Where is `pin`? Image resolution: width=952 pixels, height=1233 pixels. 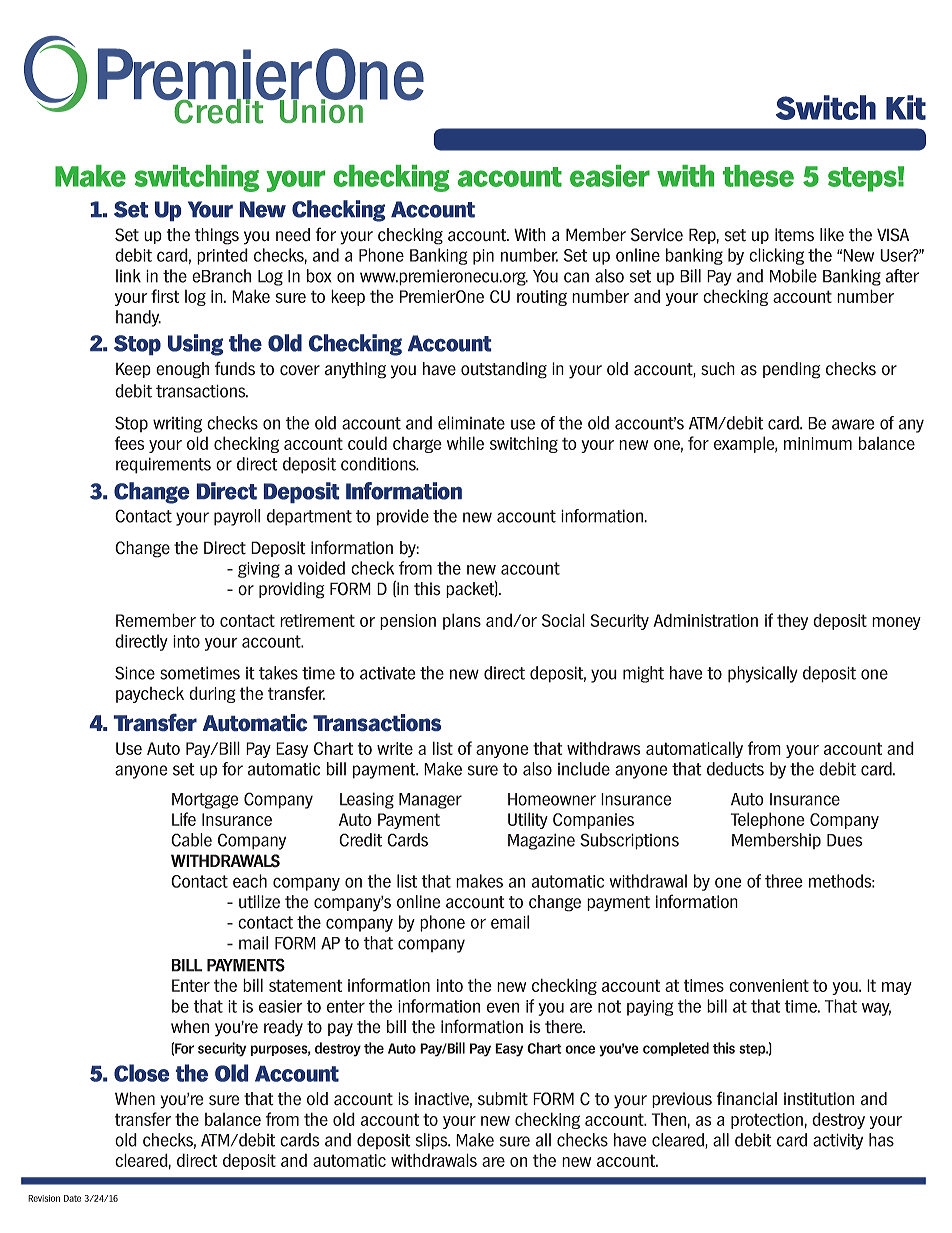 pin is located at coordinates (483, 257).
